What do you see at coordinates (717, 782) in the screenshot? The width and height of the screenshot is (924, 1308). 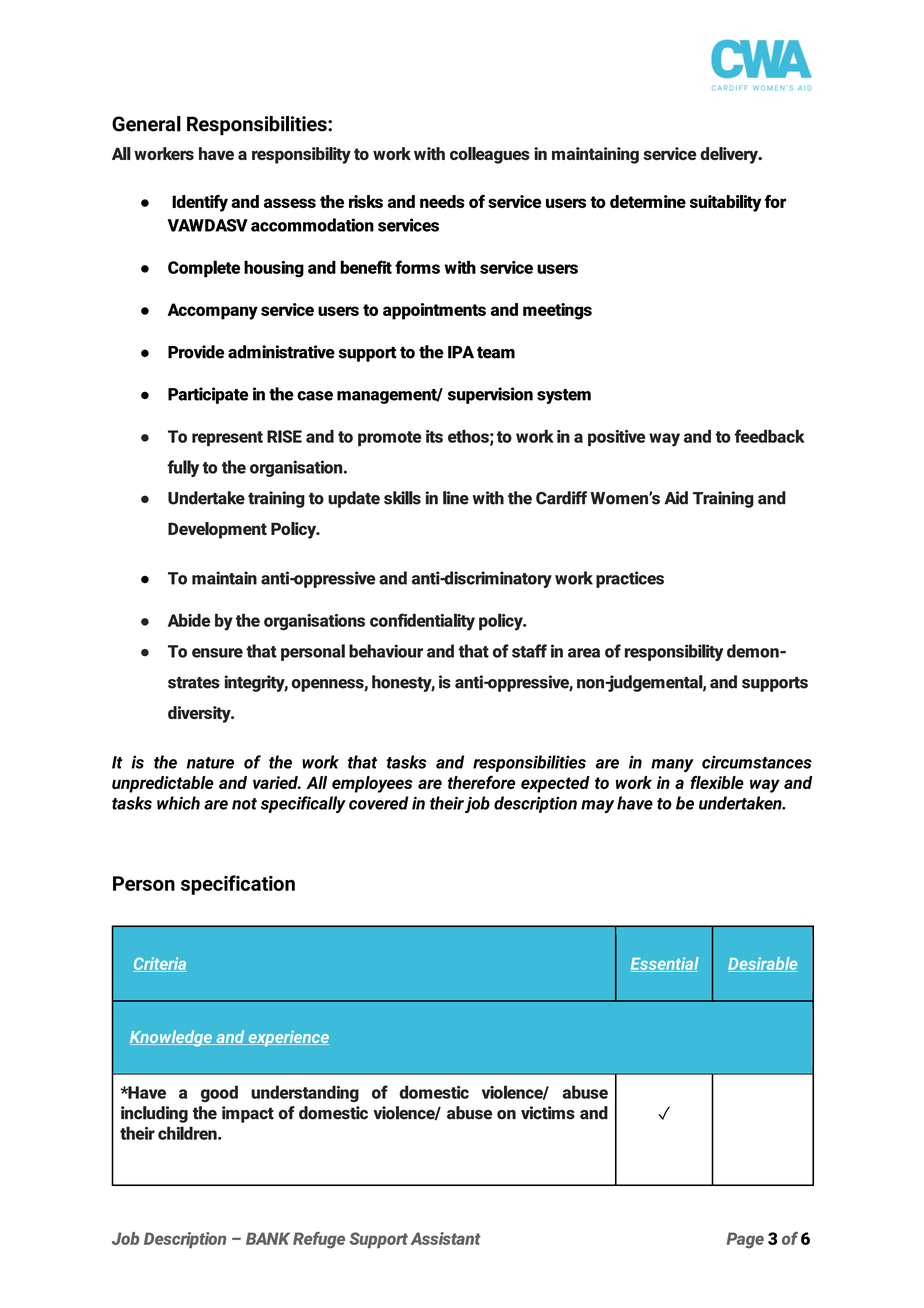 I see `flexible` at bounding box center [717, 782].
